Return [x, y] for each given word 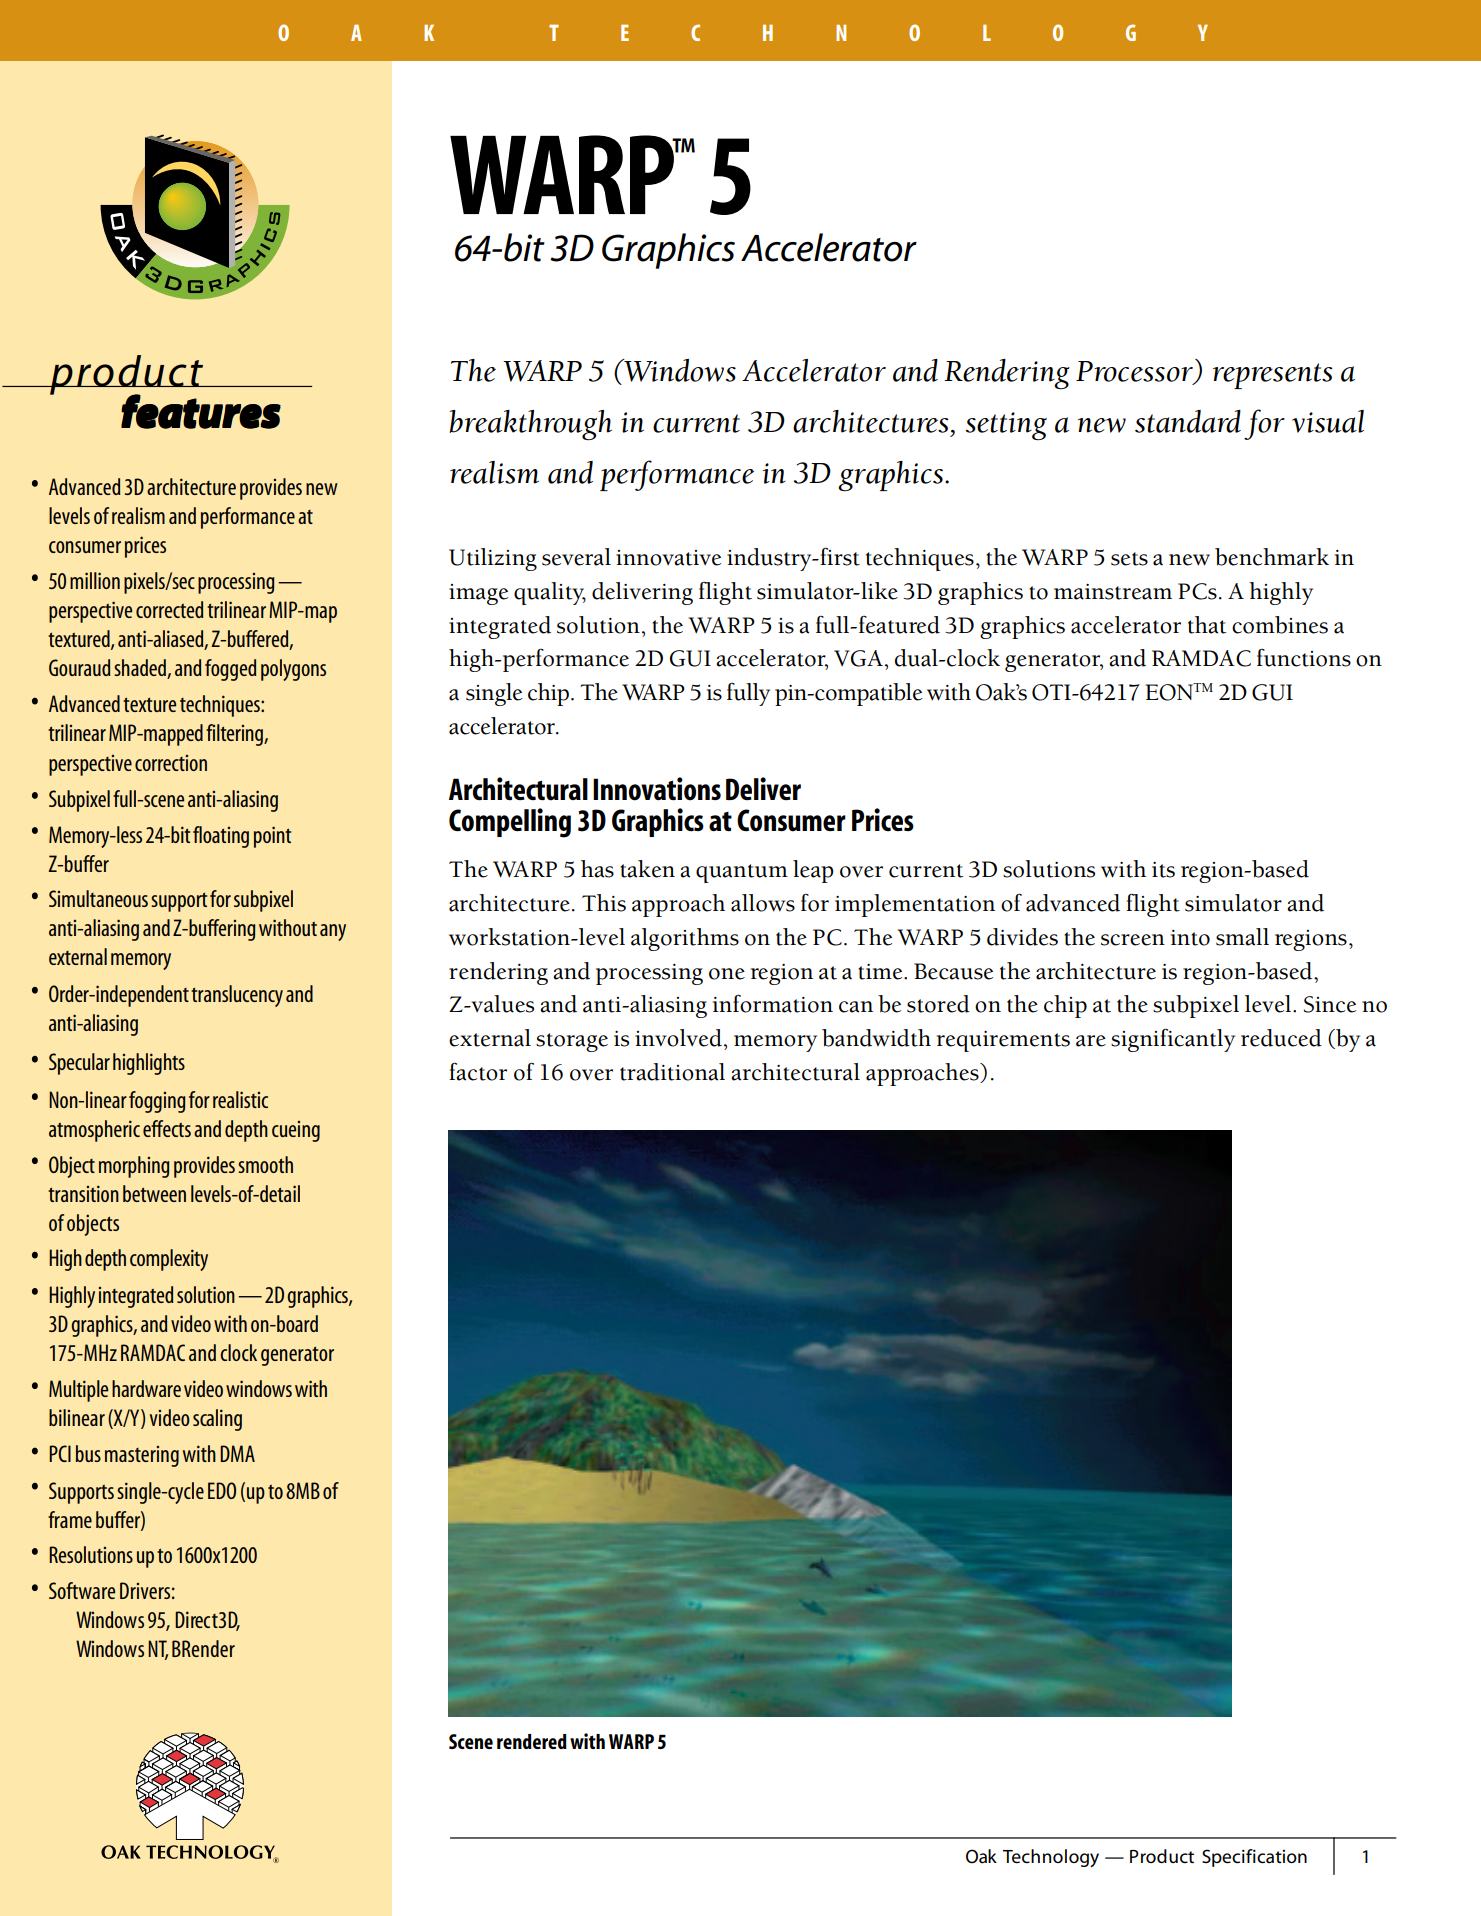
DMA [237, 1453]
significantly [1173, 1040]
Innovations [657, 789]
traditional [672, 1072]
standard [1188, 421]
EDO [222, 1490]
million [95, 580]
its [1163, 870]
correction [171, 763]
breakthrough [530, 425]
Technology [1051, 1858]
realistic [240, 1099]
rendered [532, 1741]
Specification [1254, 1858]
